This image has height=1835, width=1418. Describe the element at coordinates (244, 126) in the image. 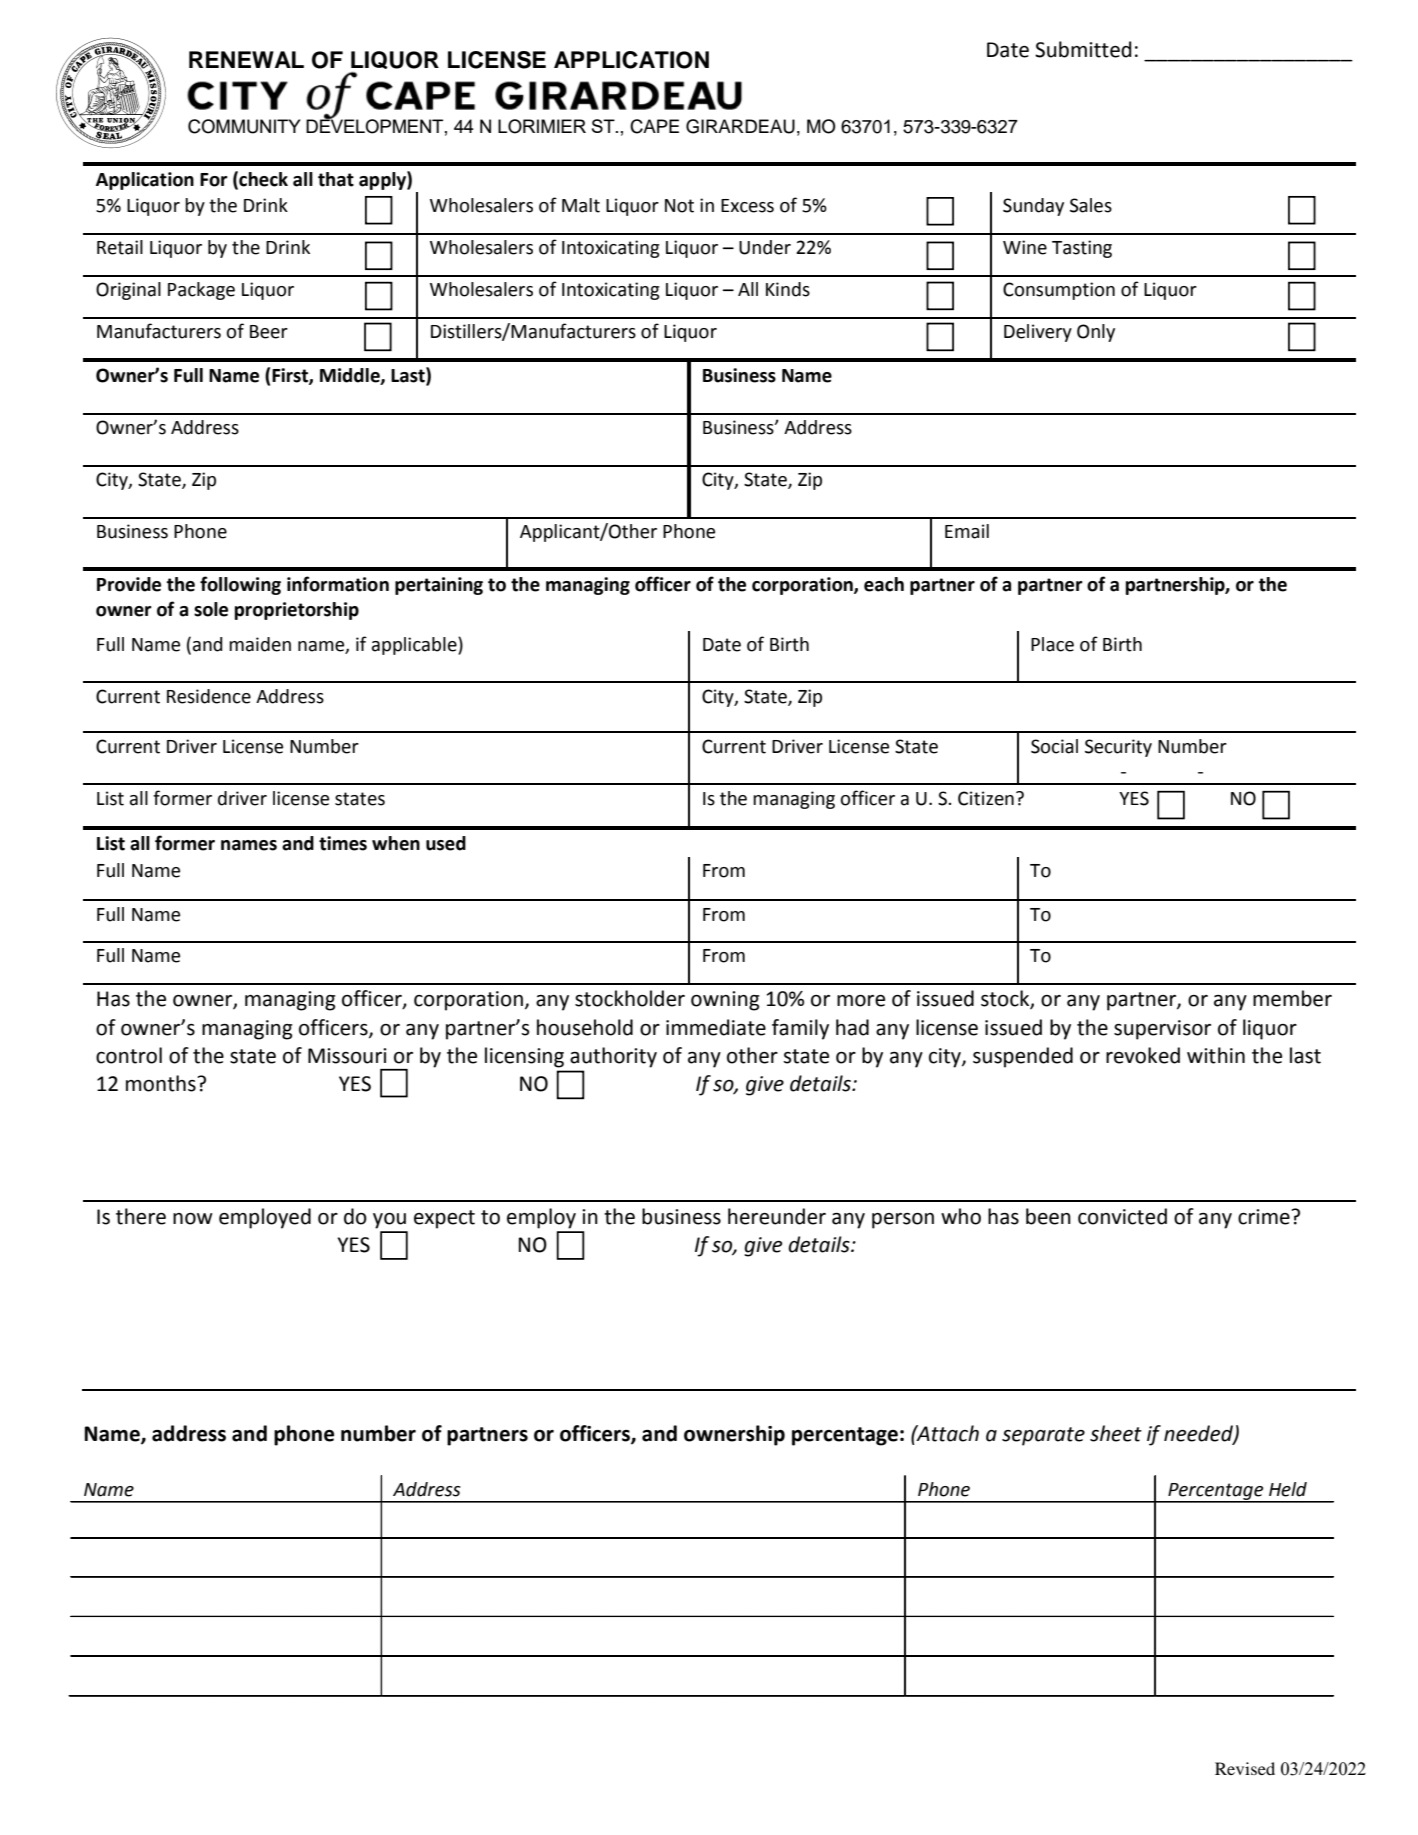

I see `COMMUNITY` at that location.
